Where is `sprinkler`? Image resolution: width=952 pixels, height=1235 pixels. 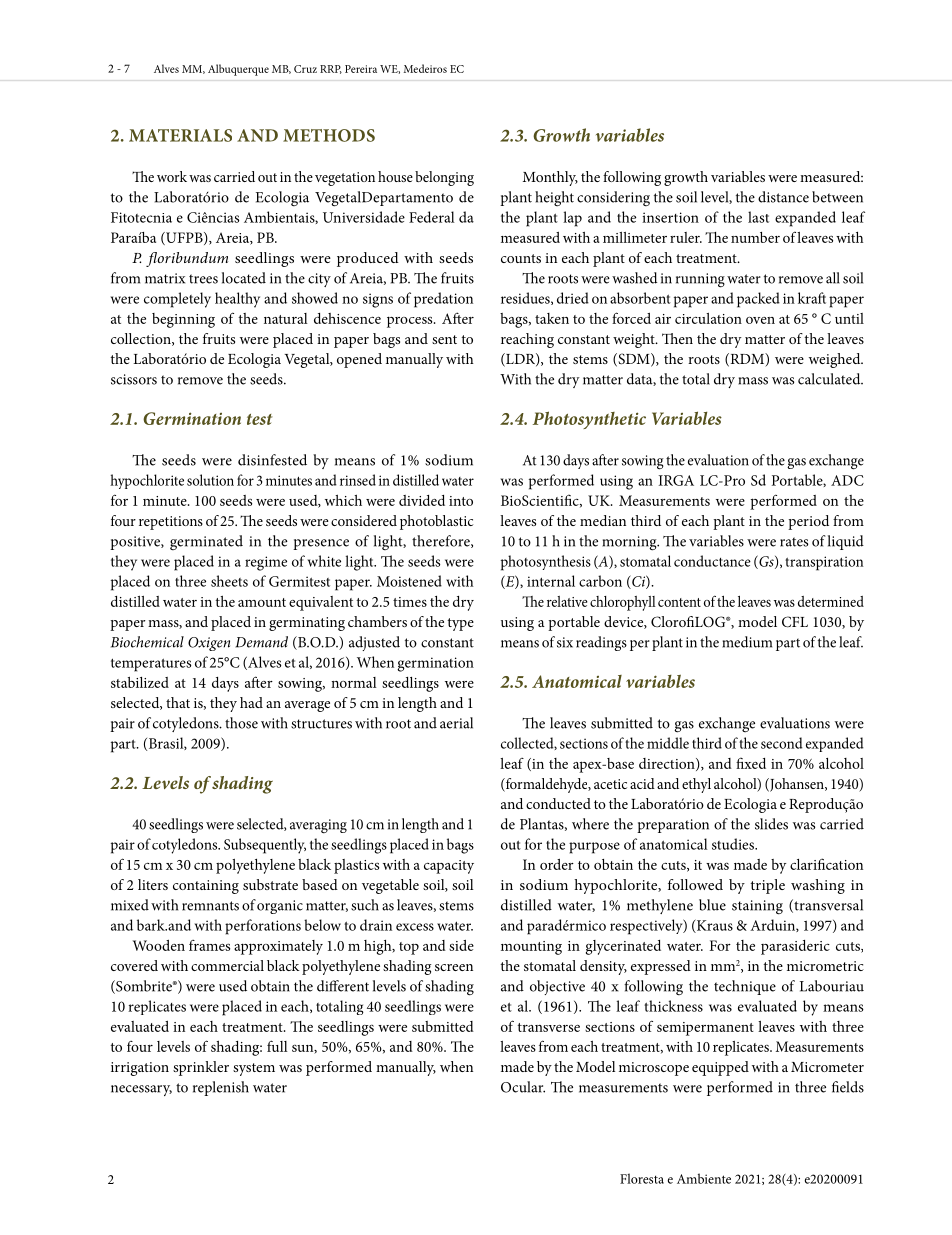 sprinkler is located at coordinates (201, 1068).
